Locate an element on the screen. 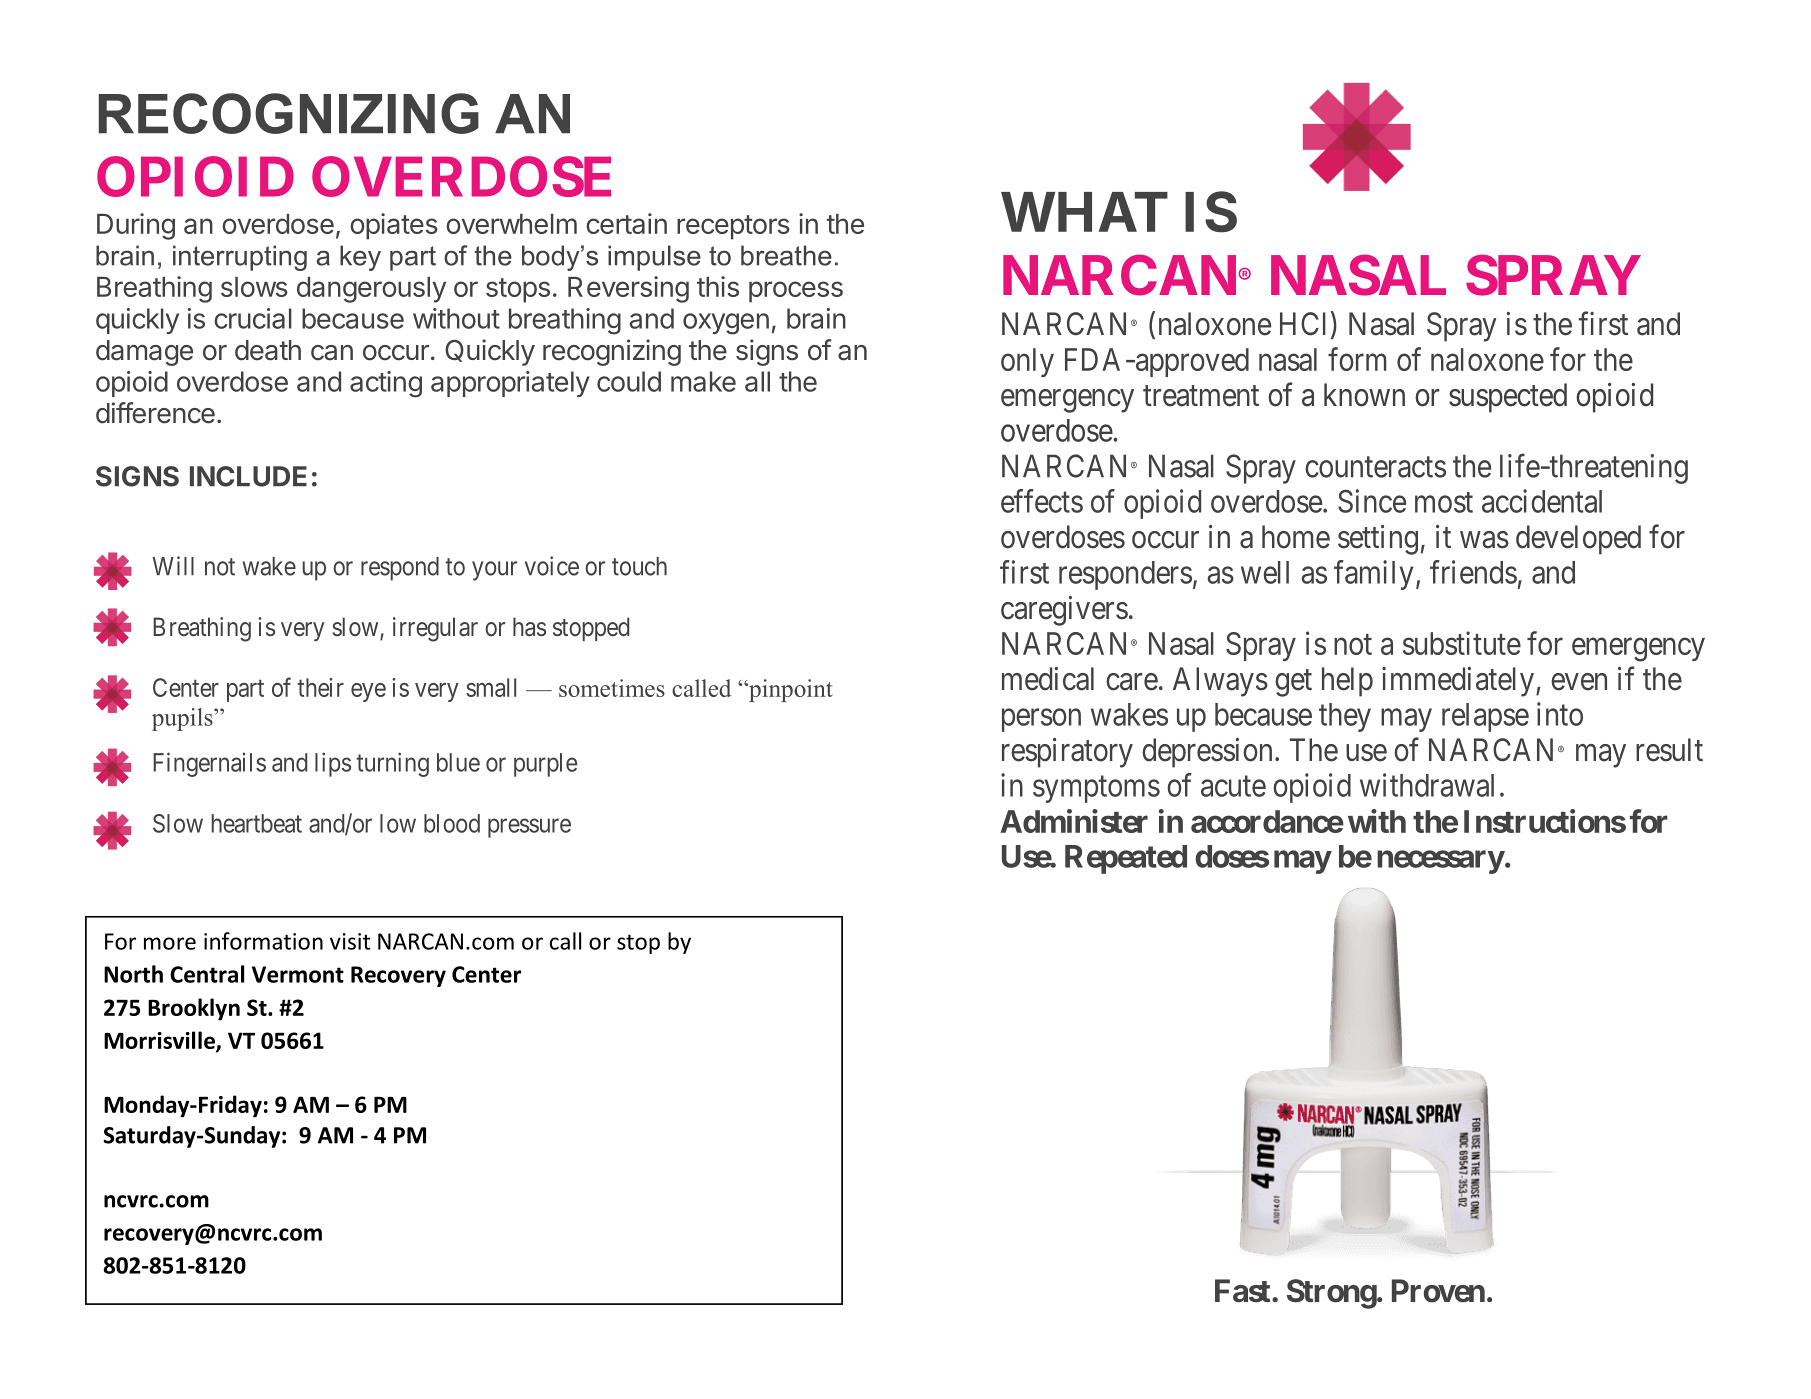 The width and height of the screenshot is (1811, 1399). Proven is located at coordinates (1438, 1291).
